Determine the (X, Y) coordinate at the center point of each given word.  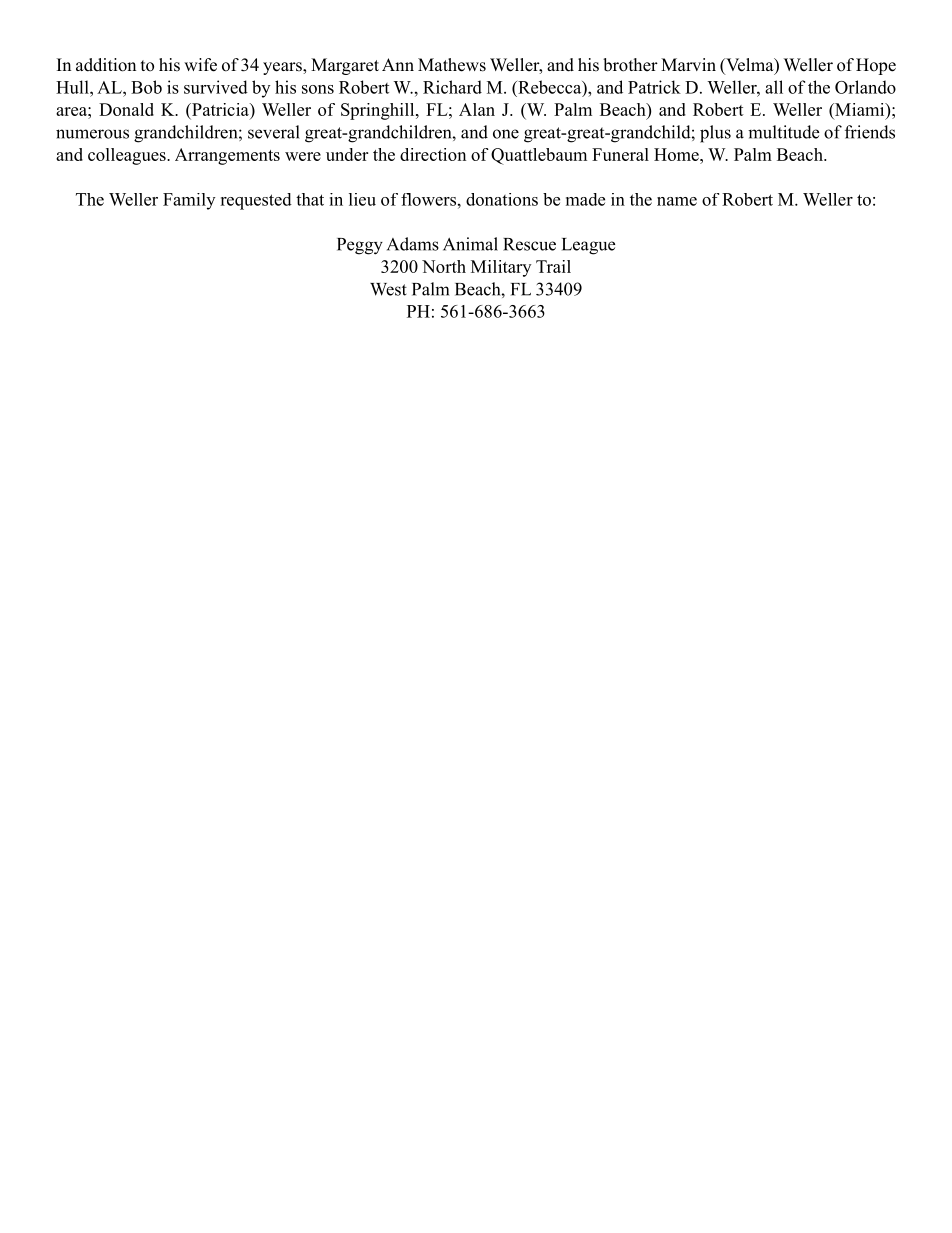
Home (677, 154)
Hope (876, 66)
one (506, 134)
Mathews (452, 65)
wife (200, 65)
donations (502, 199)
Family (189, 201)
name (677, 201)
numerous (92, 134)
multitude (783, 132)
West (388, 289)
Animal (470, 244)
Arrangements (227, 156)
